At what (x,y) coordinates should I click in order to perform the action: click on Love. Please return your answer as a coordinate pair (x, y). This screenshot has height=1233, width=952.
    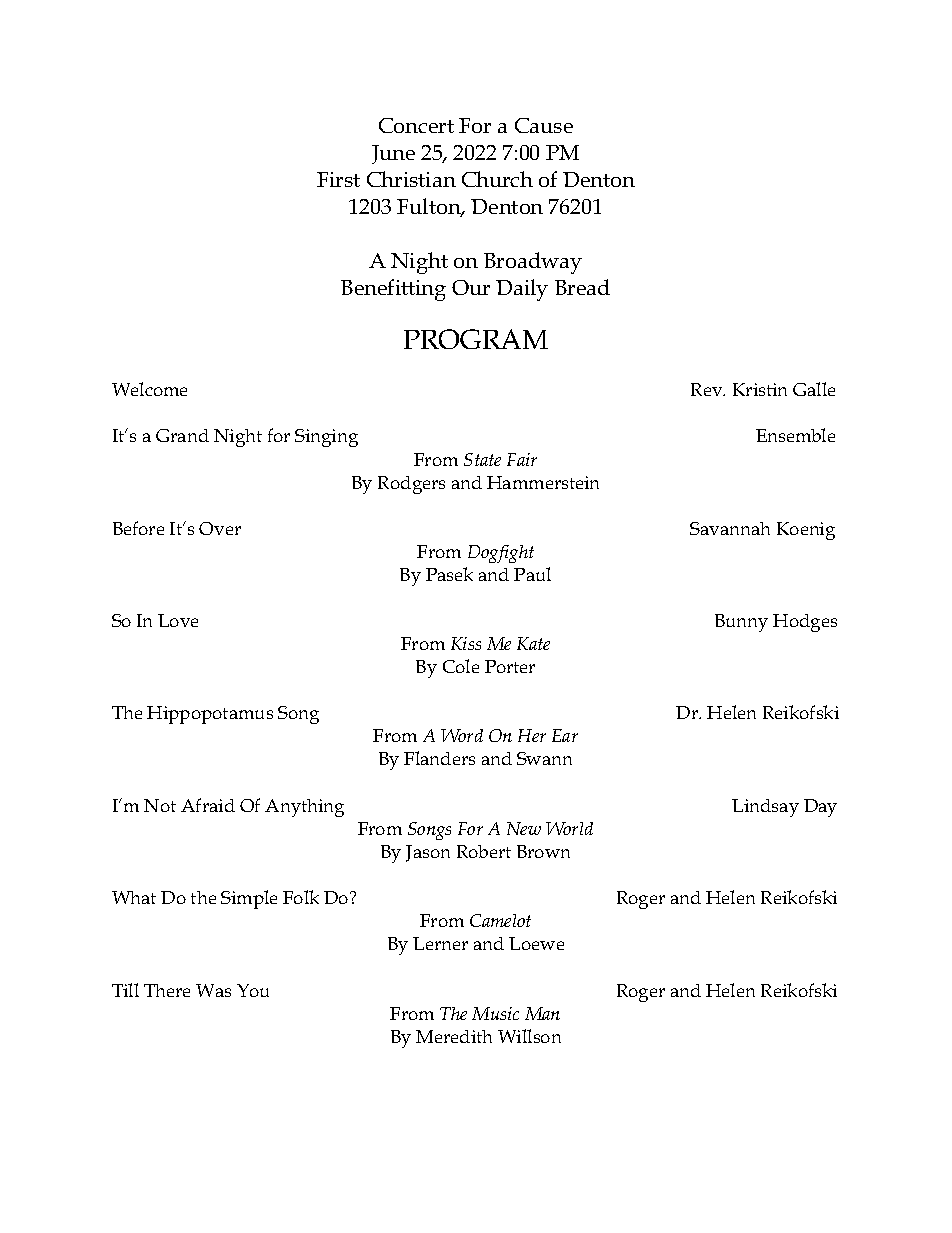
    Looking at the image, I should click on (178, 620).
